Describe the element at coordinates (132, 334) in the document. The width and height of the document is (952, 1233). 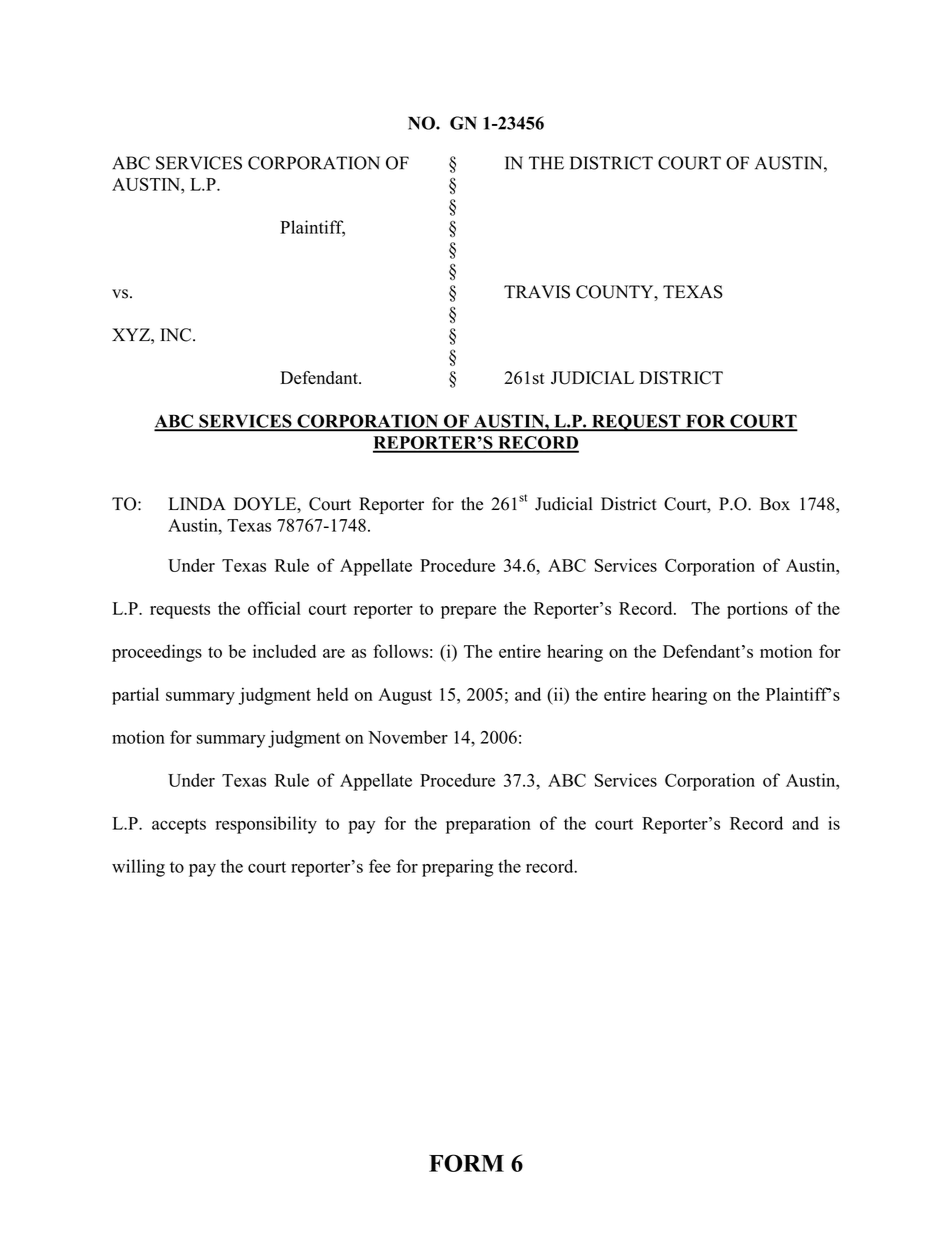
I see `XYZ` at that location.
